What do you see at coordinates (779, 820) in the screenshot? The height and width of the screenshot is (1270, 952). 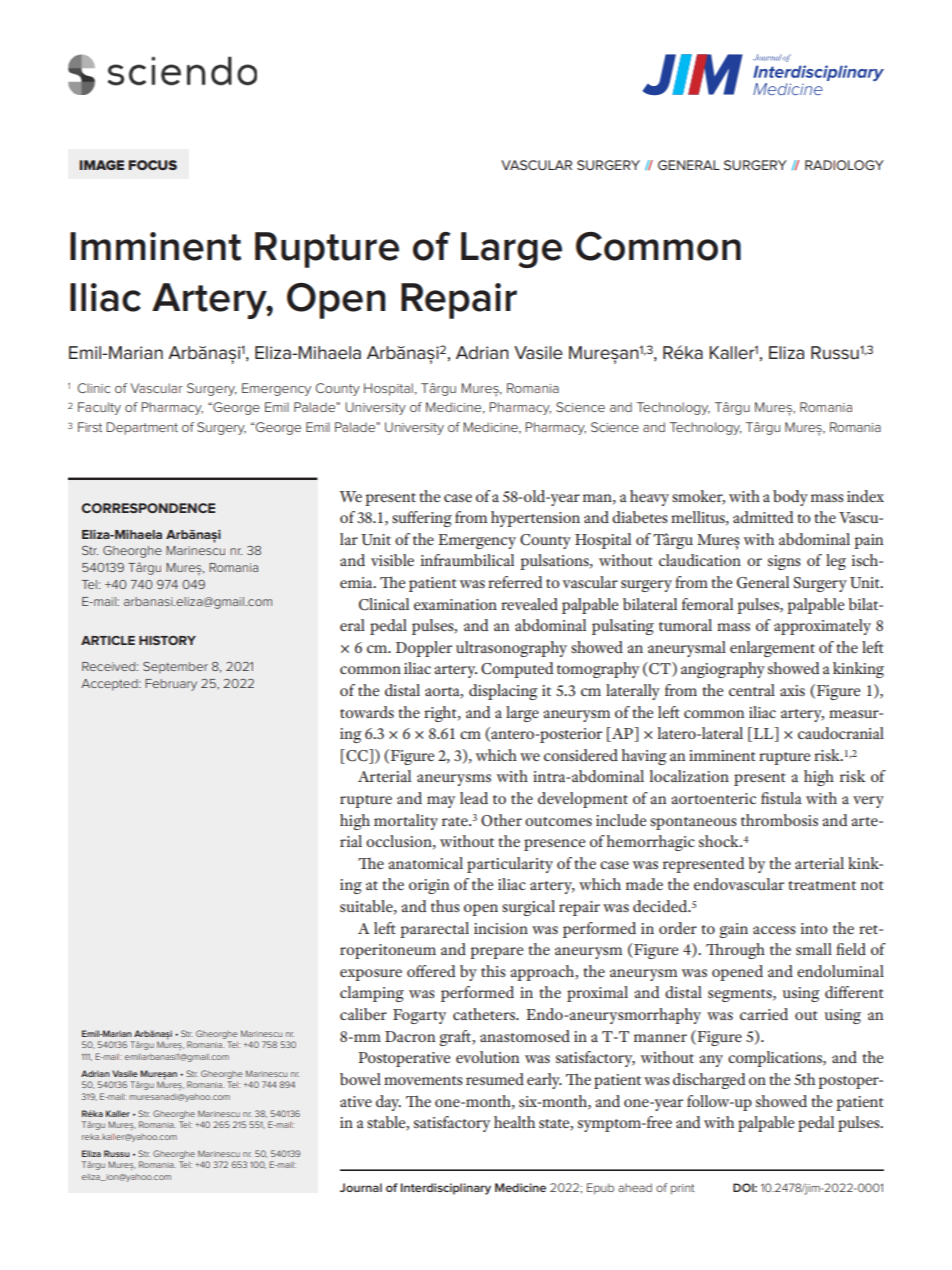 I see `thrombosis` at bounding box center [779, 820].
